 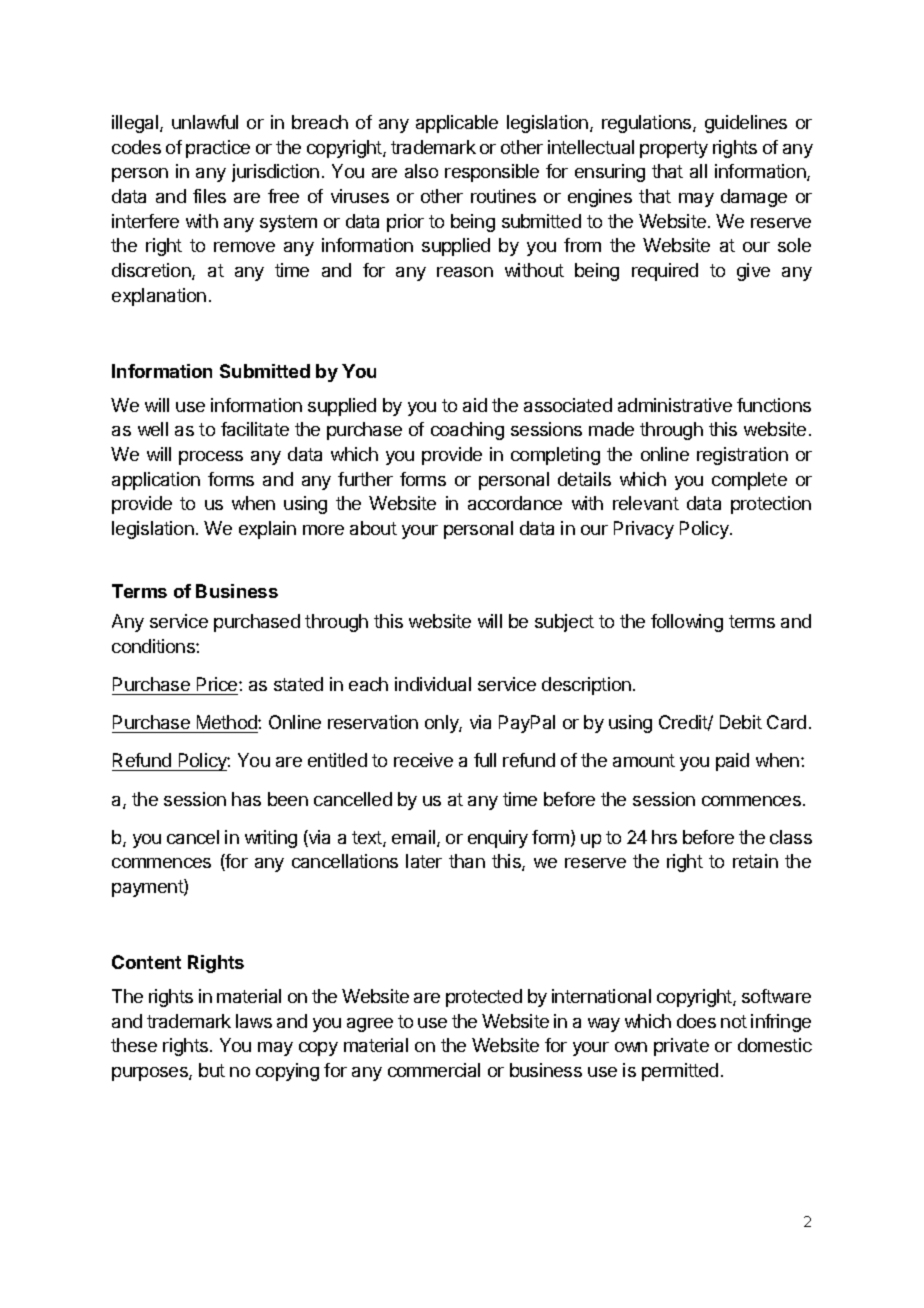 What do you see at coordinates (434, 1070) in the screenshot?
I see `commercial` at bounding box center [434, 1070].
